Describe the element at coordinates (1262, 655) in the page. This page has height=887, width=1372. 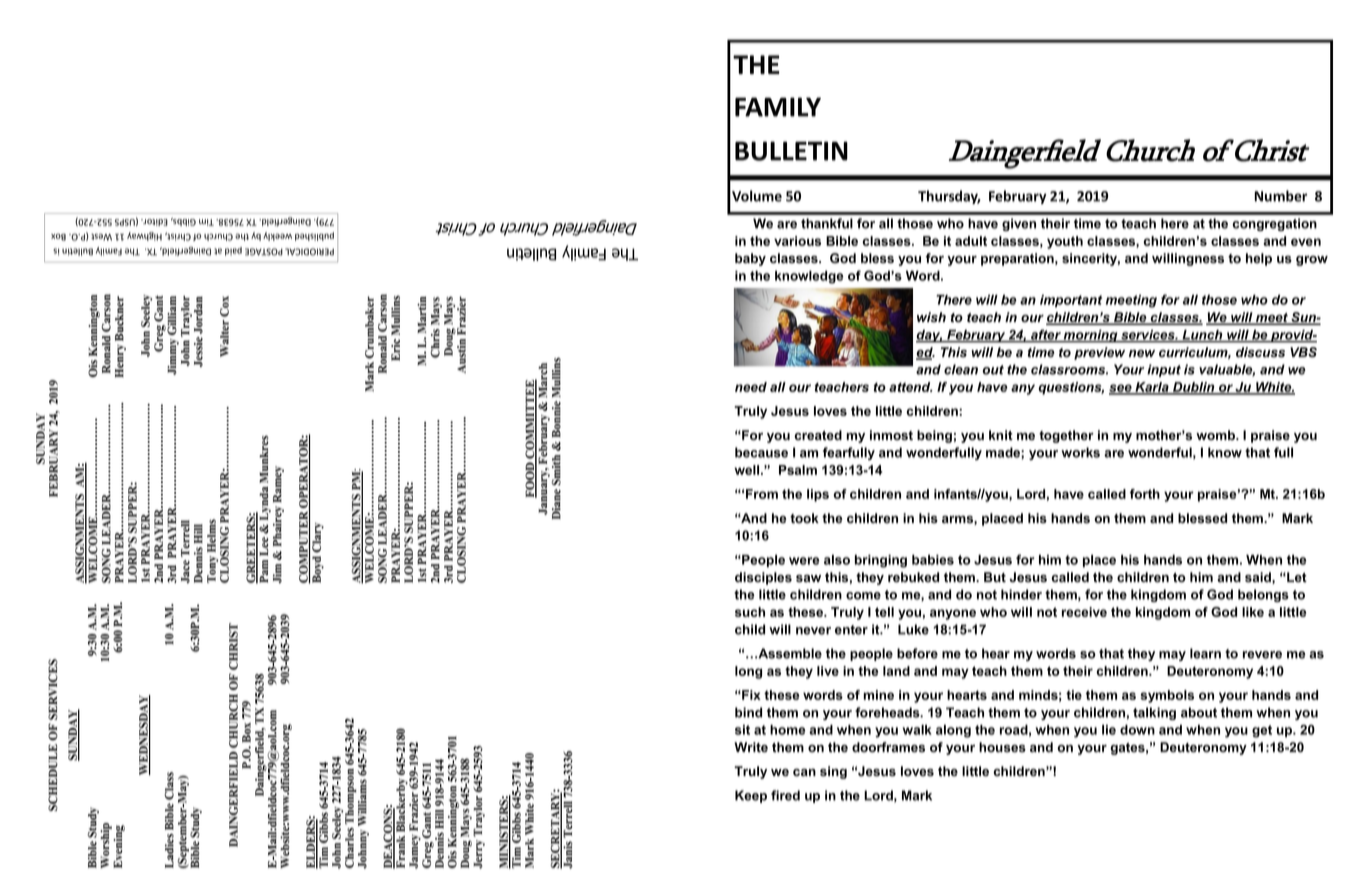
I see `revere` at that location.
